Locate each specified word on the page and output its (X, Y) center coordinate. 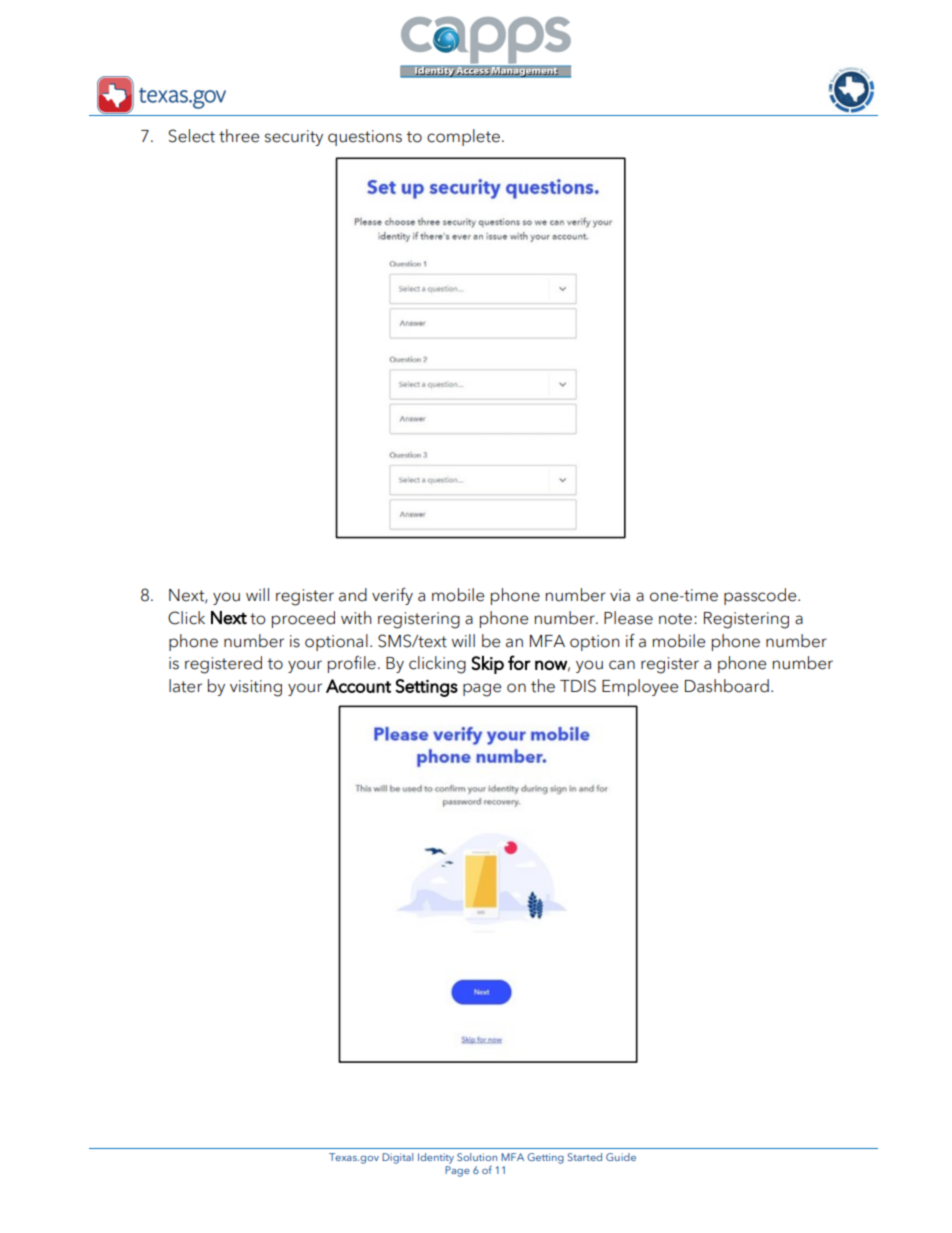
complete (463, 137)
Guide (621, 1157)
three (239, 136)
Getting (545, 1158)
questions (365, 138)
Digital (397, 1158)
